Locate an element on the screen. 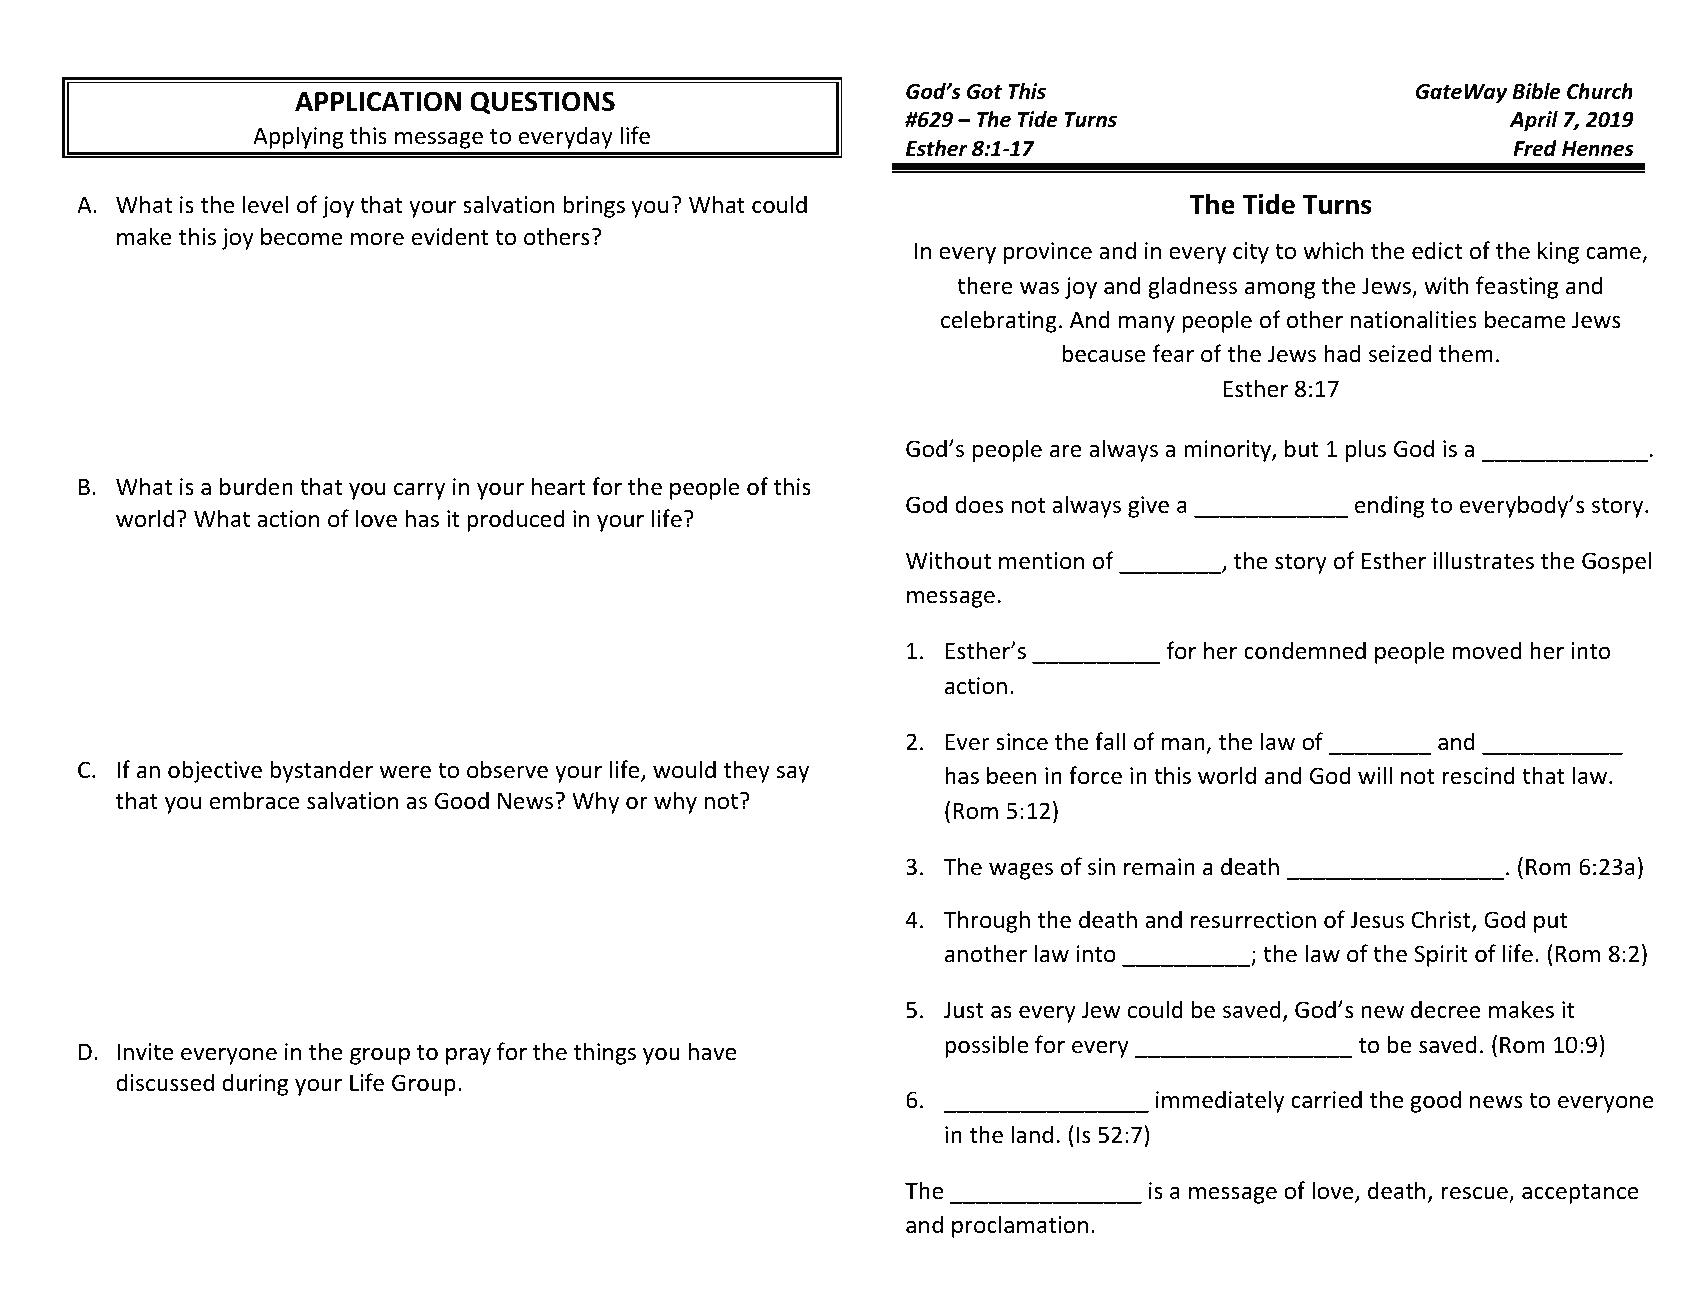  Applying is located at coordinates (298, 137).
